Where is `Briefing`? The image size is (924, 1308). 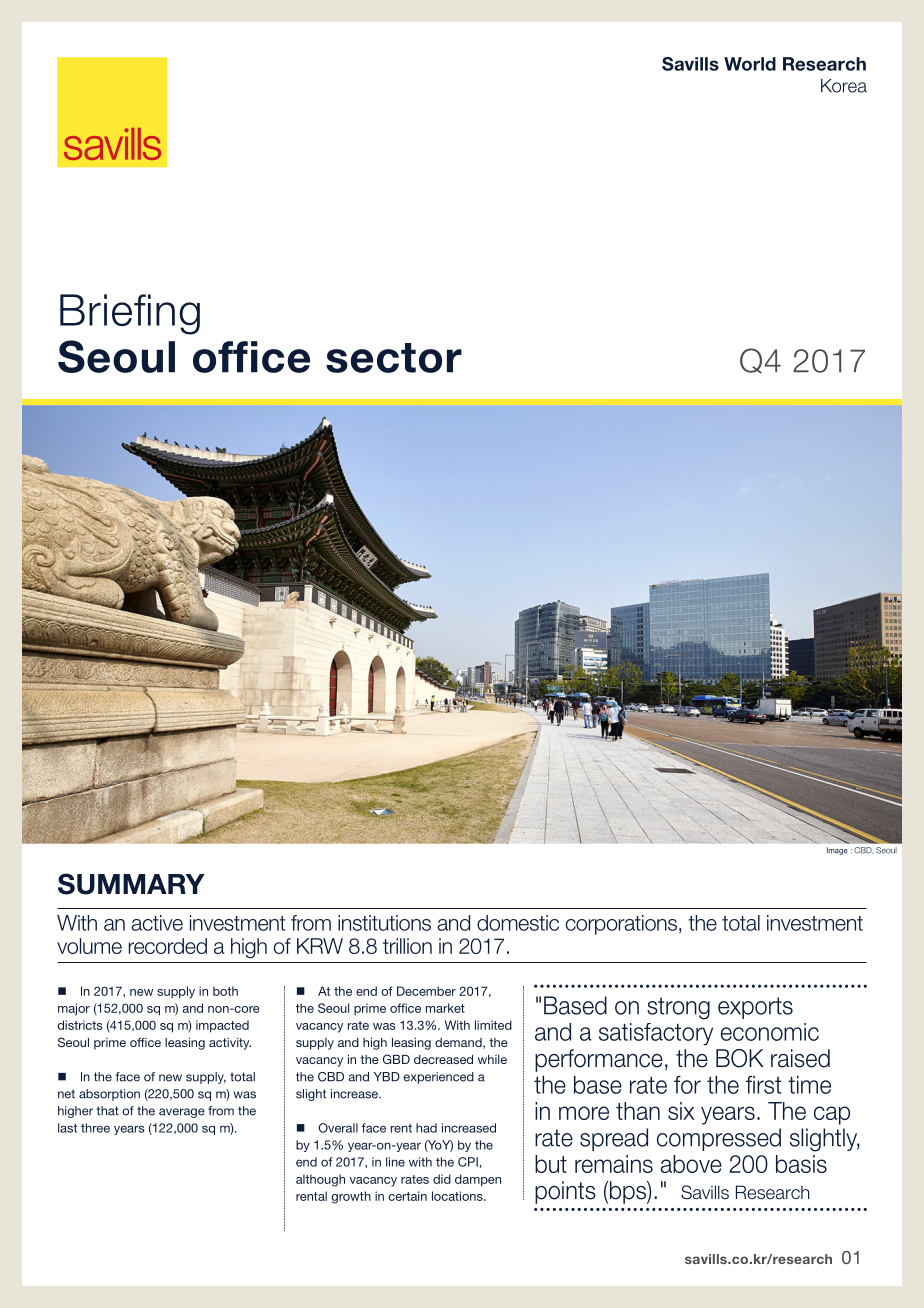 Briefing is located at coordinates (130, 314).
